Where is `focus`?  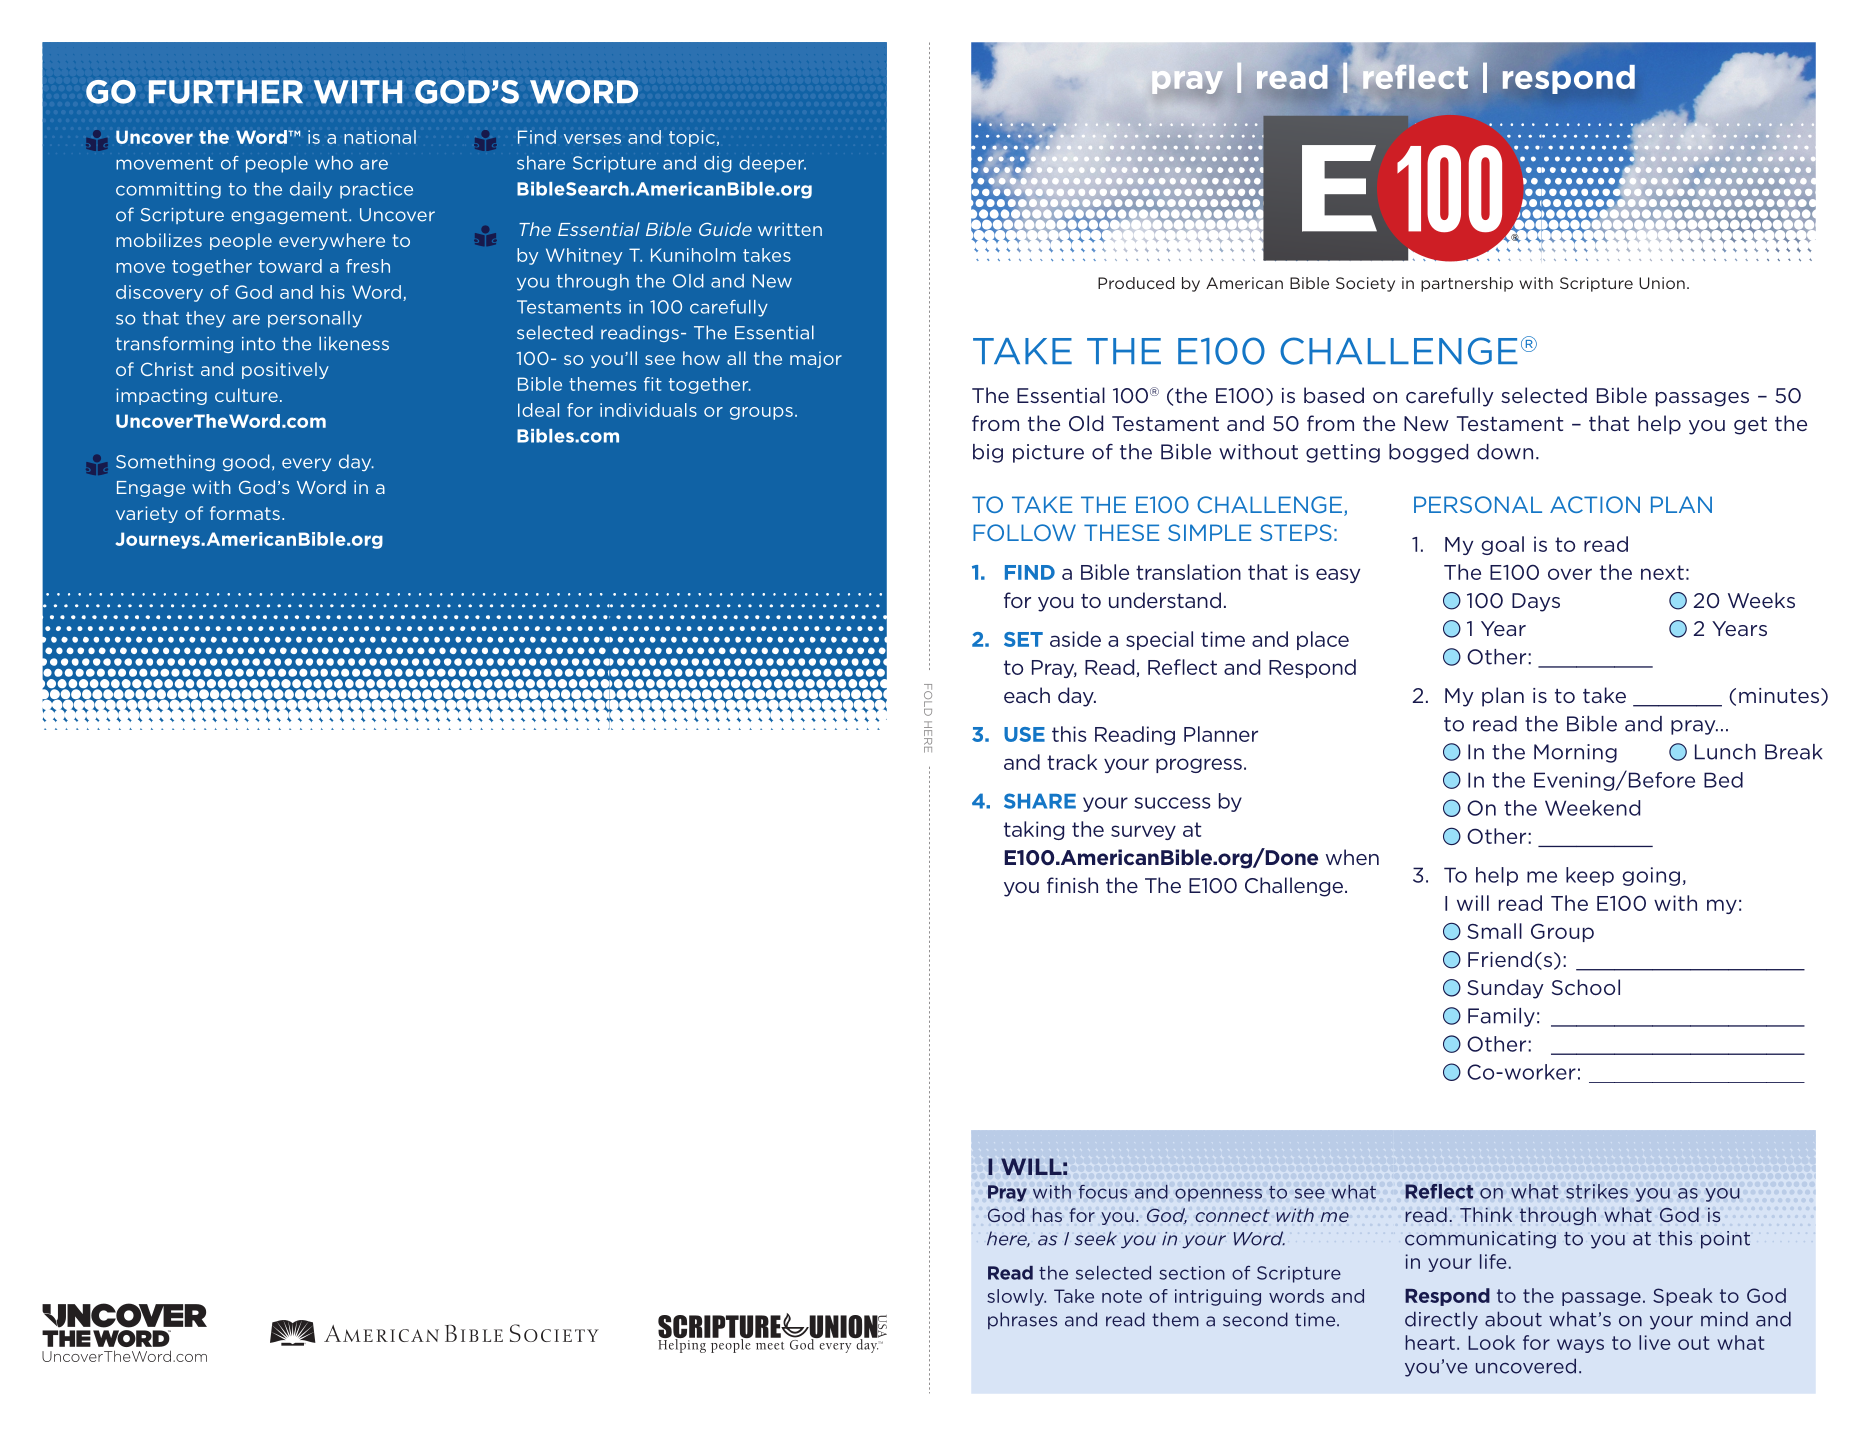
focus is located at coordinates (1103, 1192).
